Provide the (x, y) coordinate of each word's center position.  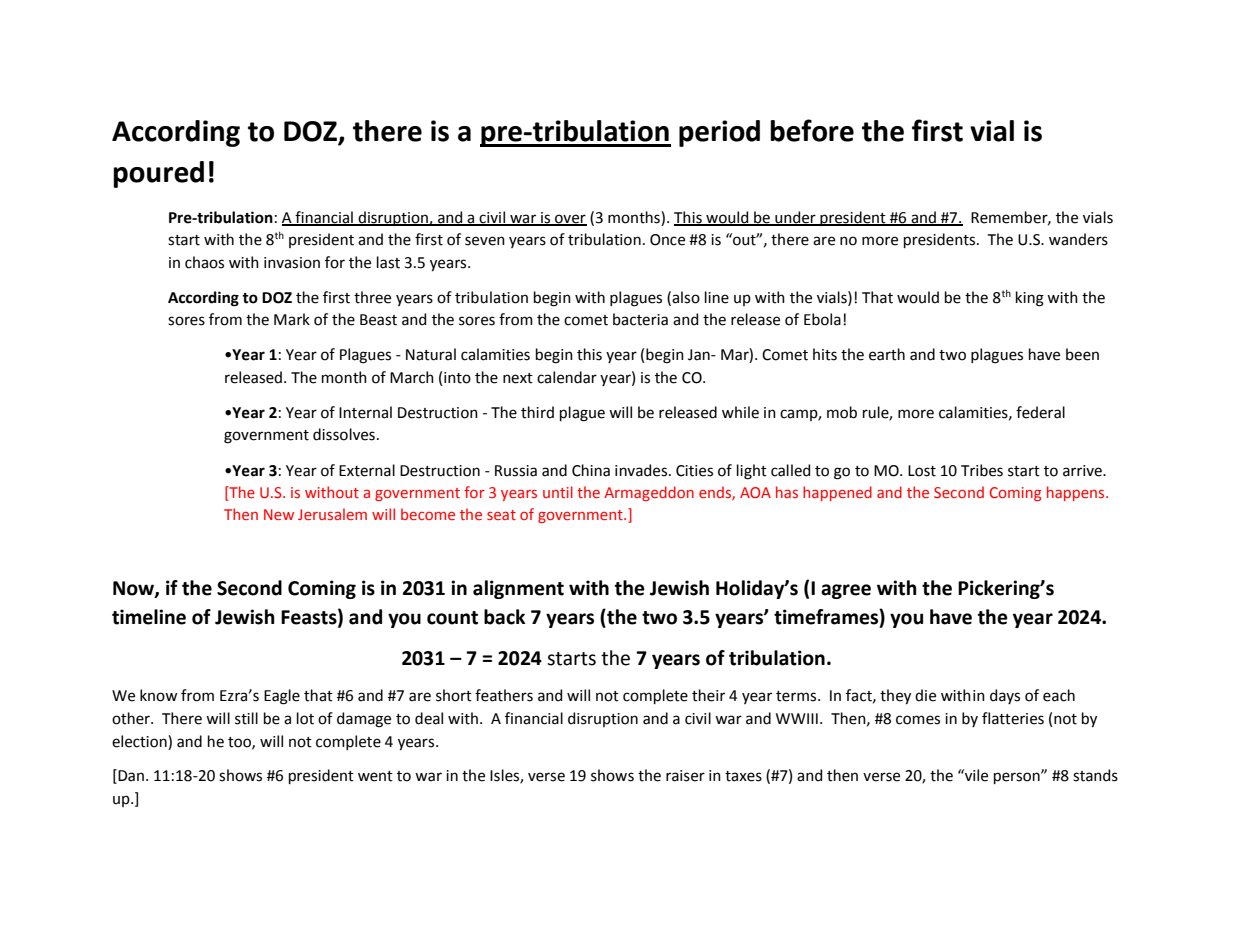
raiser (685, 776)
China (591, 470)
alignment (518, 589)
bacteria (640, 319)
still (246, 718)
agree (846, 591)
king (1030, 299)
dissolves (344, 434)
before (812, 130)
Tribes (982, 470)
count (452, 618)
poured (158, 174)
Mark (292, 319)
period (719, 133)
